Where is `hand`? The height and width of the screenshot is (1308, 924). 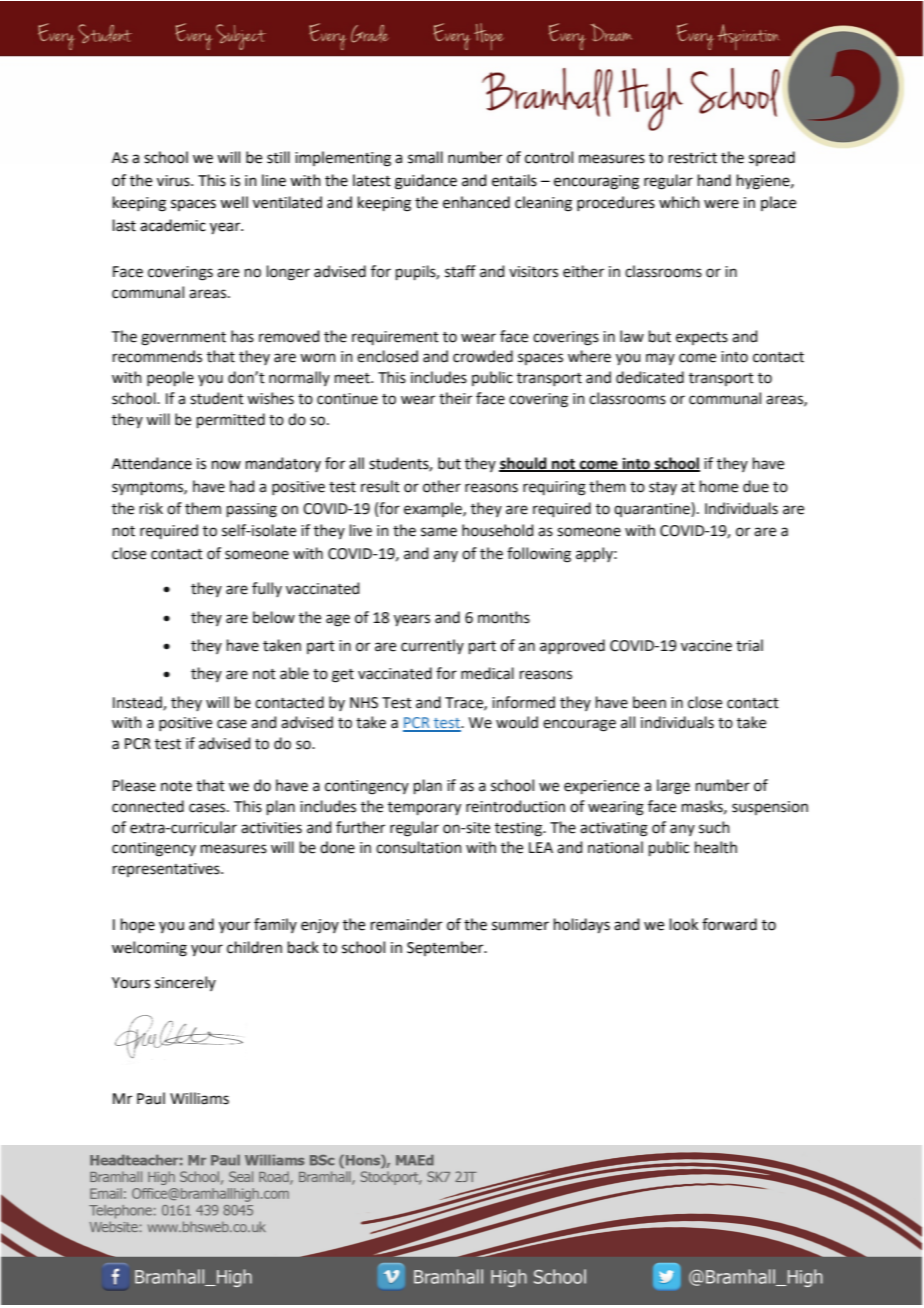 hand is located at coordinates (714, 180).
